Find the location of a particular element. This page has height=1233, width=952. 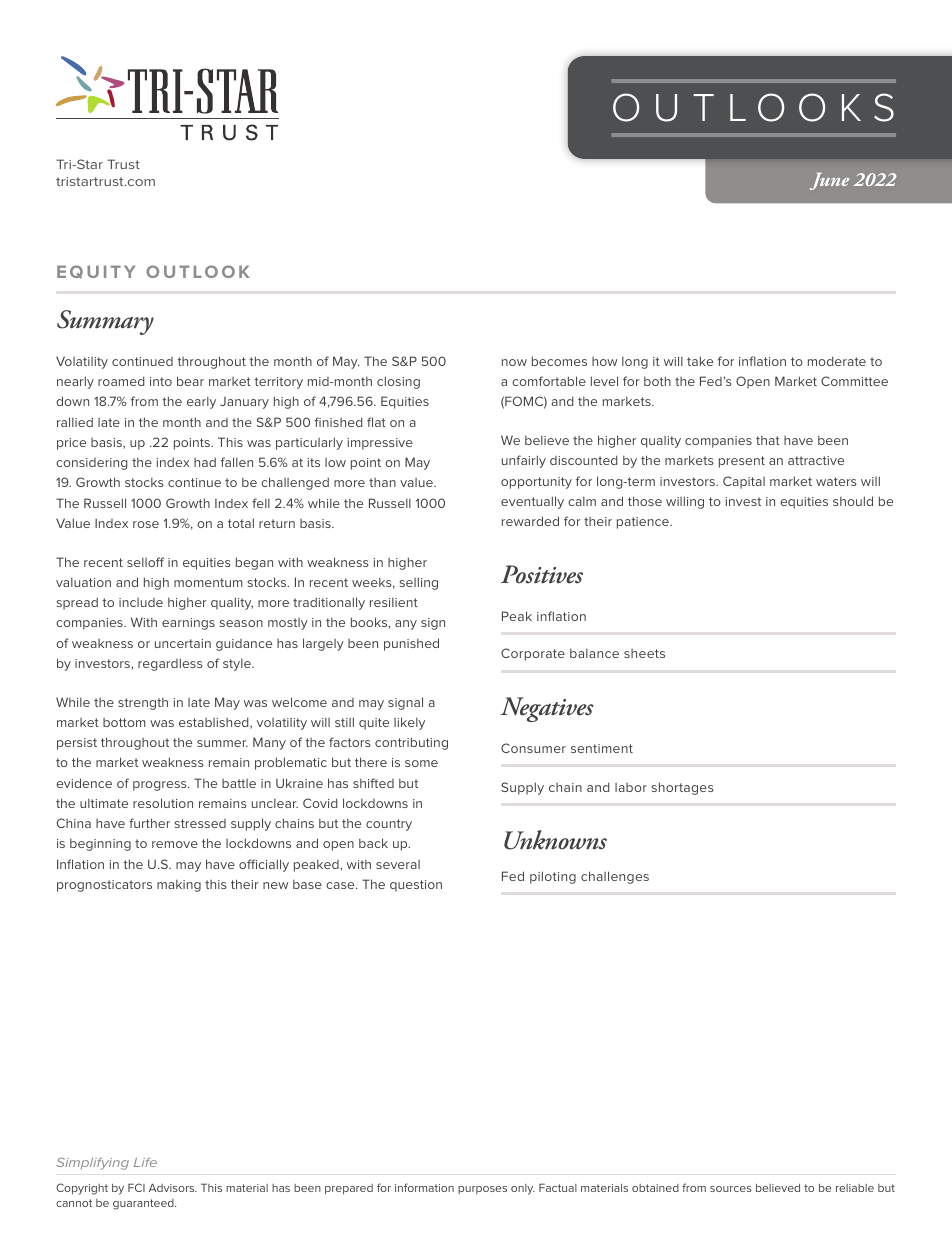

purposes is located at coordinates (482, 1190).
